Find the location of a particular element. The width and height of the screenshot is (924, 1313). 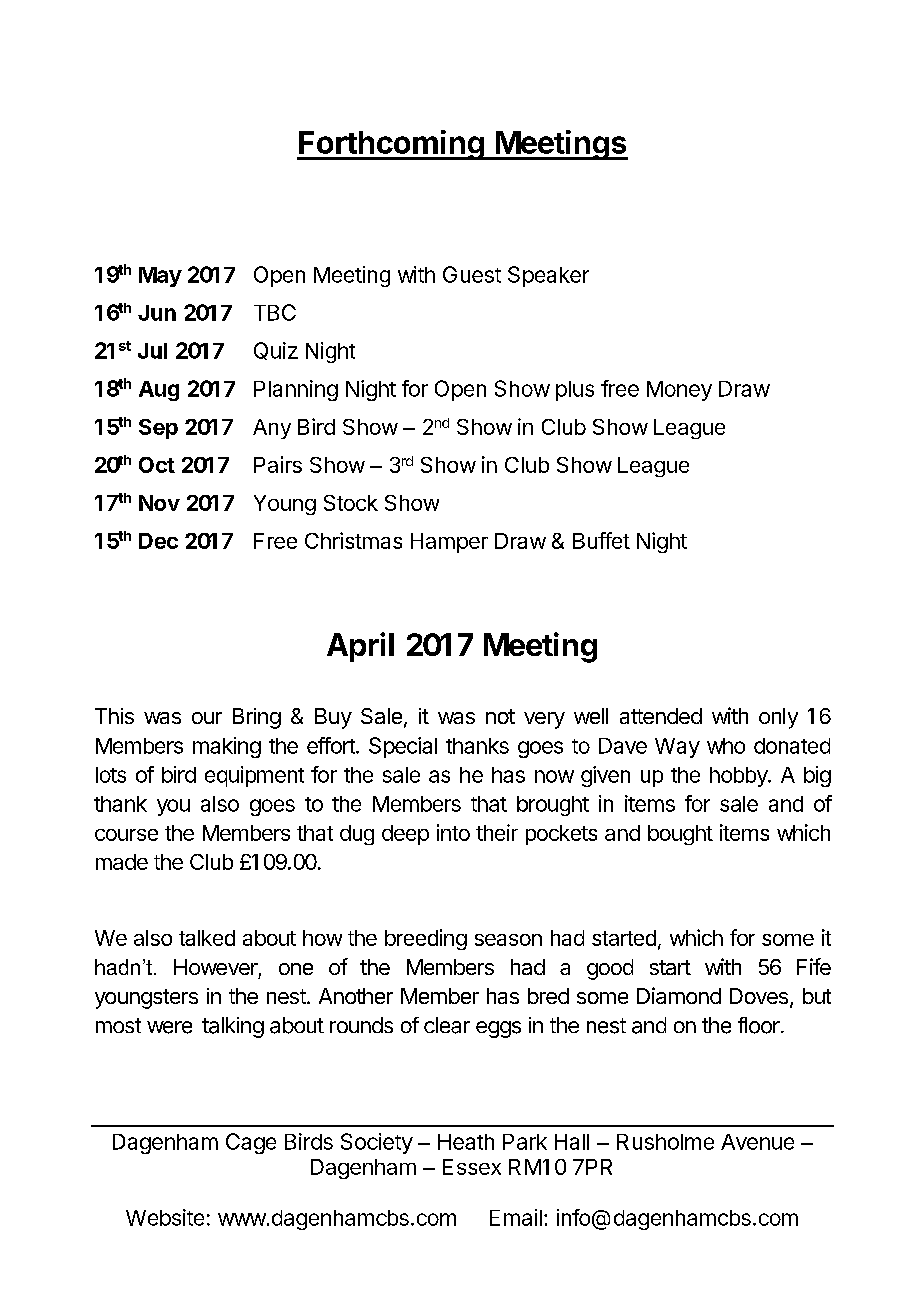

May is located at coordinates (160, 277).
